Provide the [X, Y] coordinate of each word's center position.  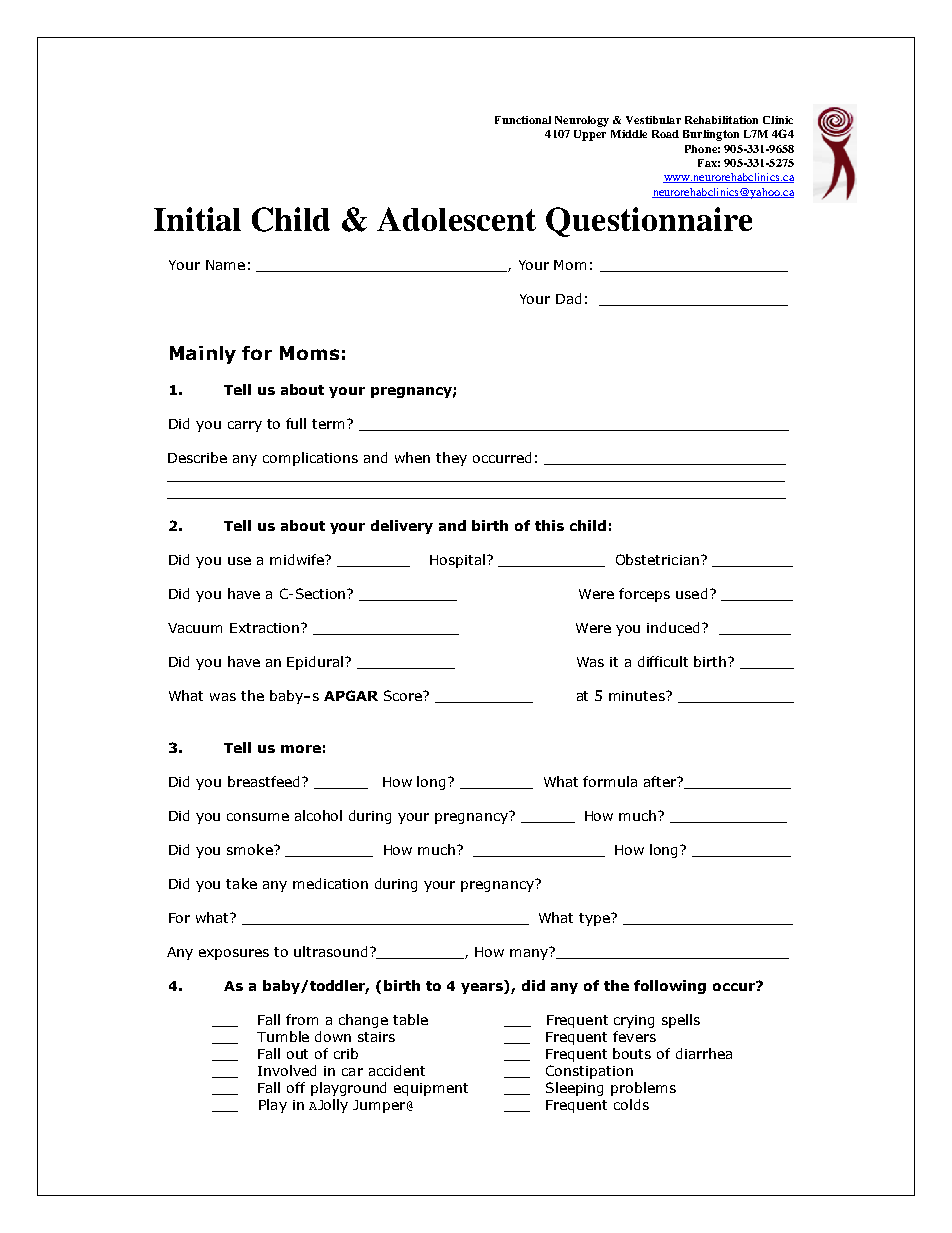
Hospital [457, 561]
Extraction [266, 628]
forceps [644, 595]
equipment [431, 1089]
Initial [197, 219]
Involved [287, 1070]
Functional [523, 120]
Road [665, 134]
